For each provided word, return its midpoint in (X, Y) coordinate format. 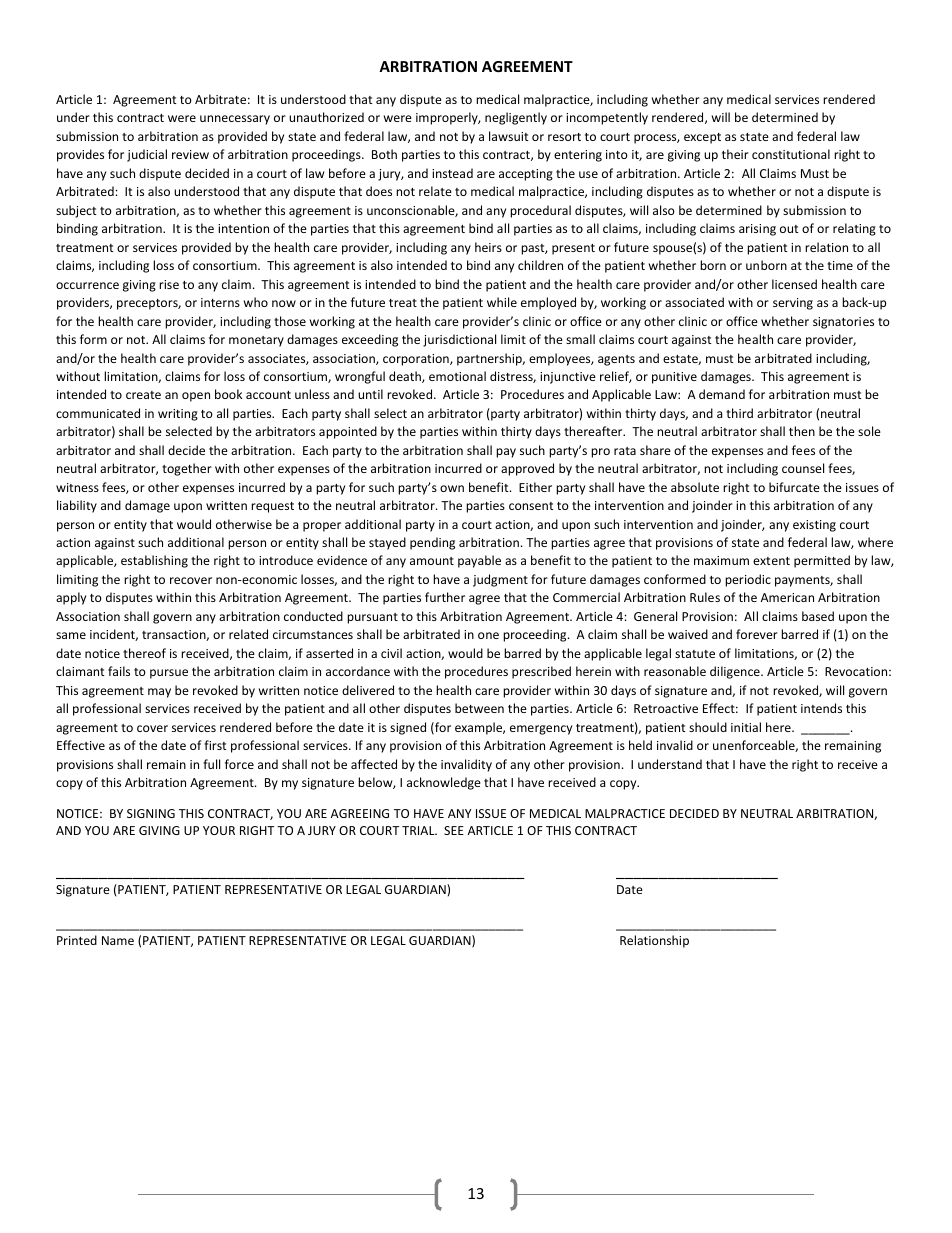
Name (118, 940)
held (640, 745)
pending (432, 543)
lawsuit (509, 136)
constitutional (791, 154)
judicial (147, 155)
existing (814, 526)
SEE (454, 830)
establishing (154, 561)
